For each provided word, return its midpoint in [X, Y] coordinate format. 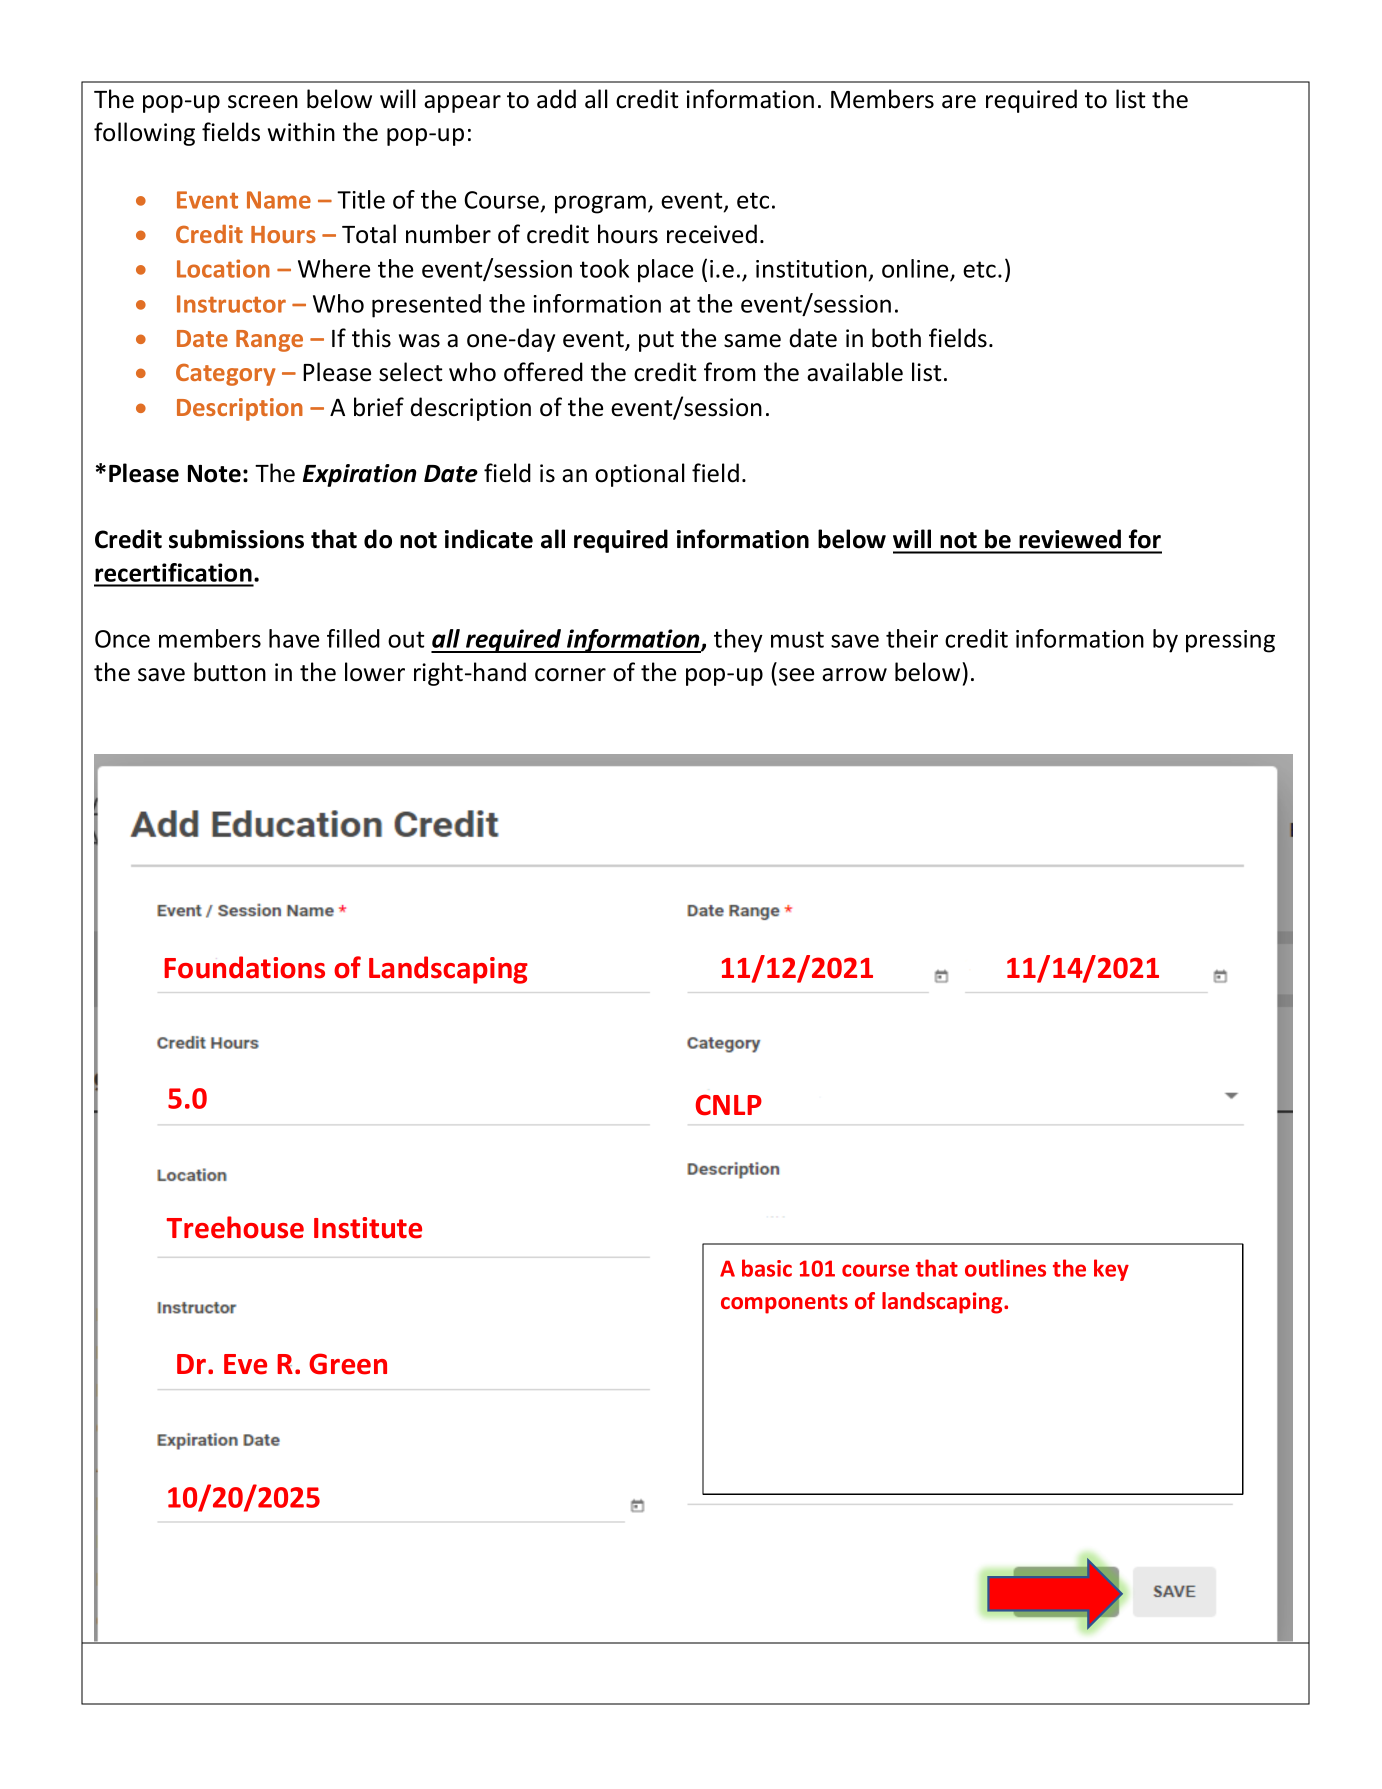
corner [570, 675]
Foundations [244, 967]
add [556, 99]
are [959, 102]
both [896, 338]
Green [348, 1364]
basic [767, 1268]
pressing [1230, 641]
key [1111, 1270]
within [301, 132]
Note [214, 474]
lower [375, 672]
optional [640, 475]
